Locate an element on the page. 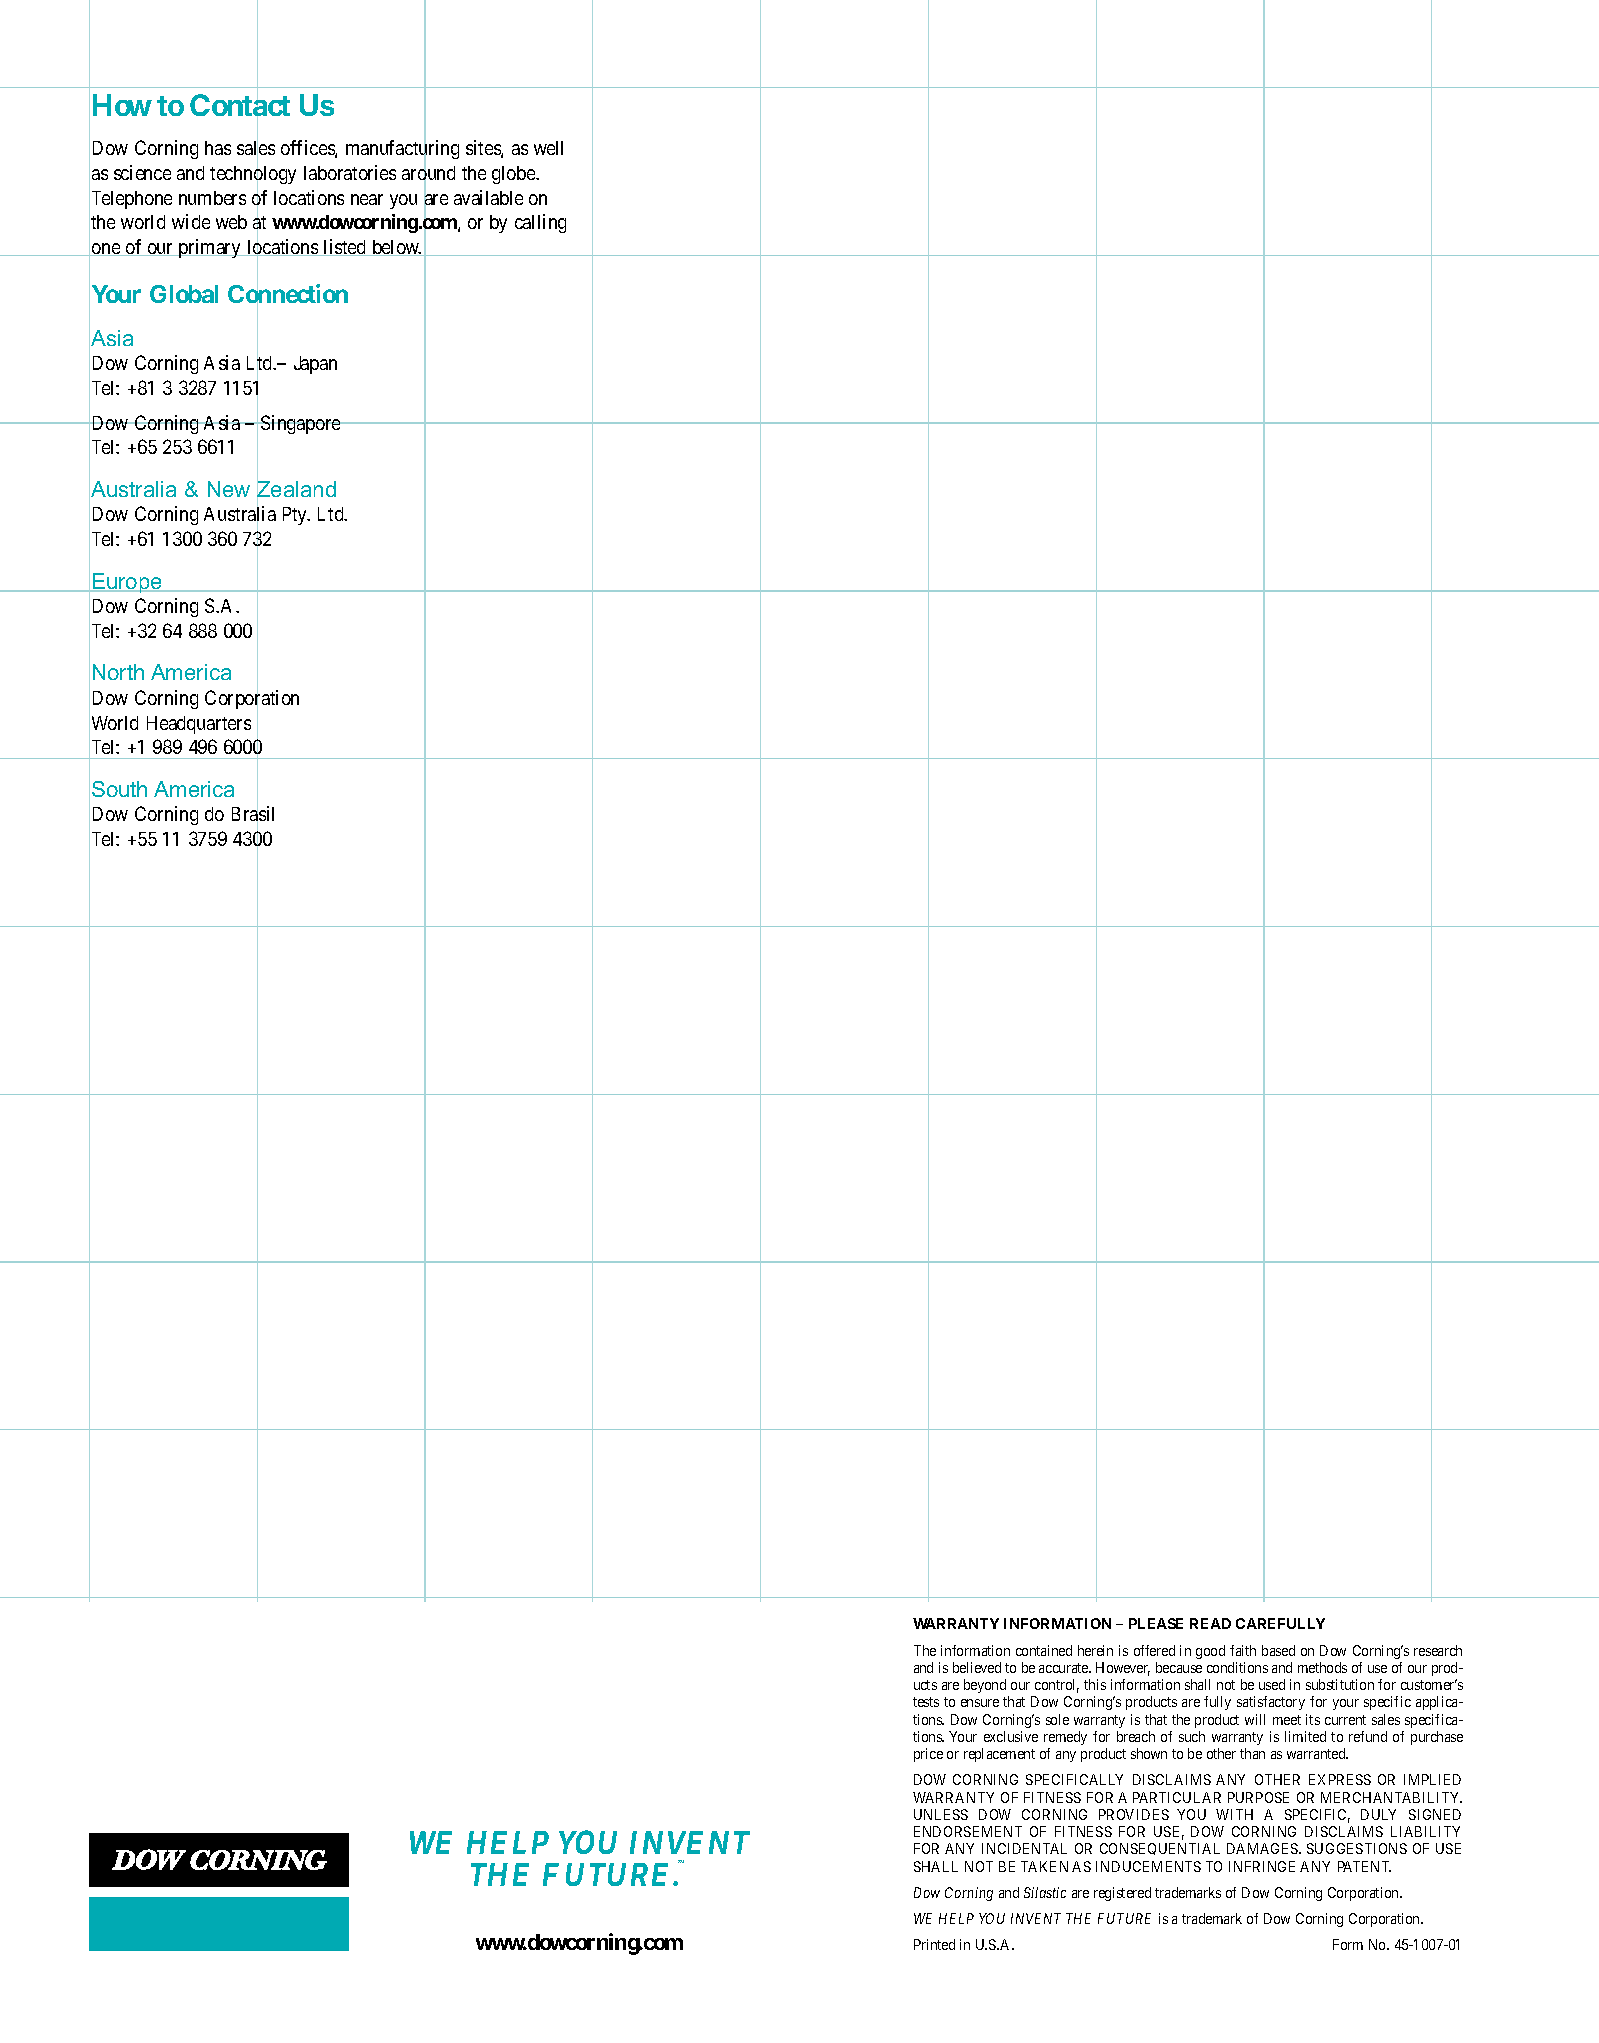 The image size is (1599, 2043). calling is located at coordinates (540, 223).
